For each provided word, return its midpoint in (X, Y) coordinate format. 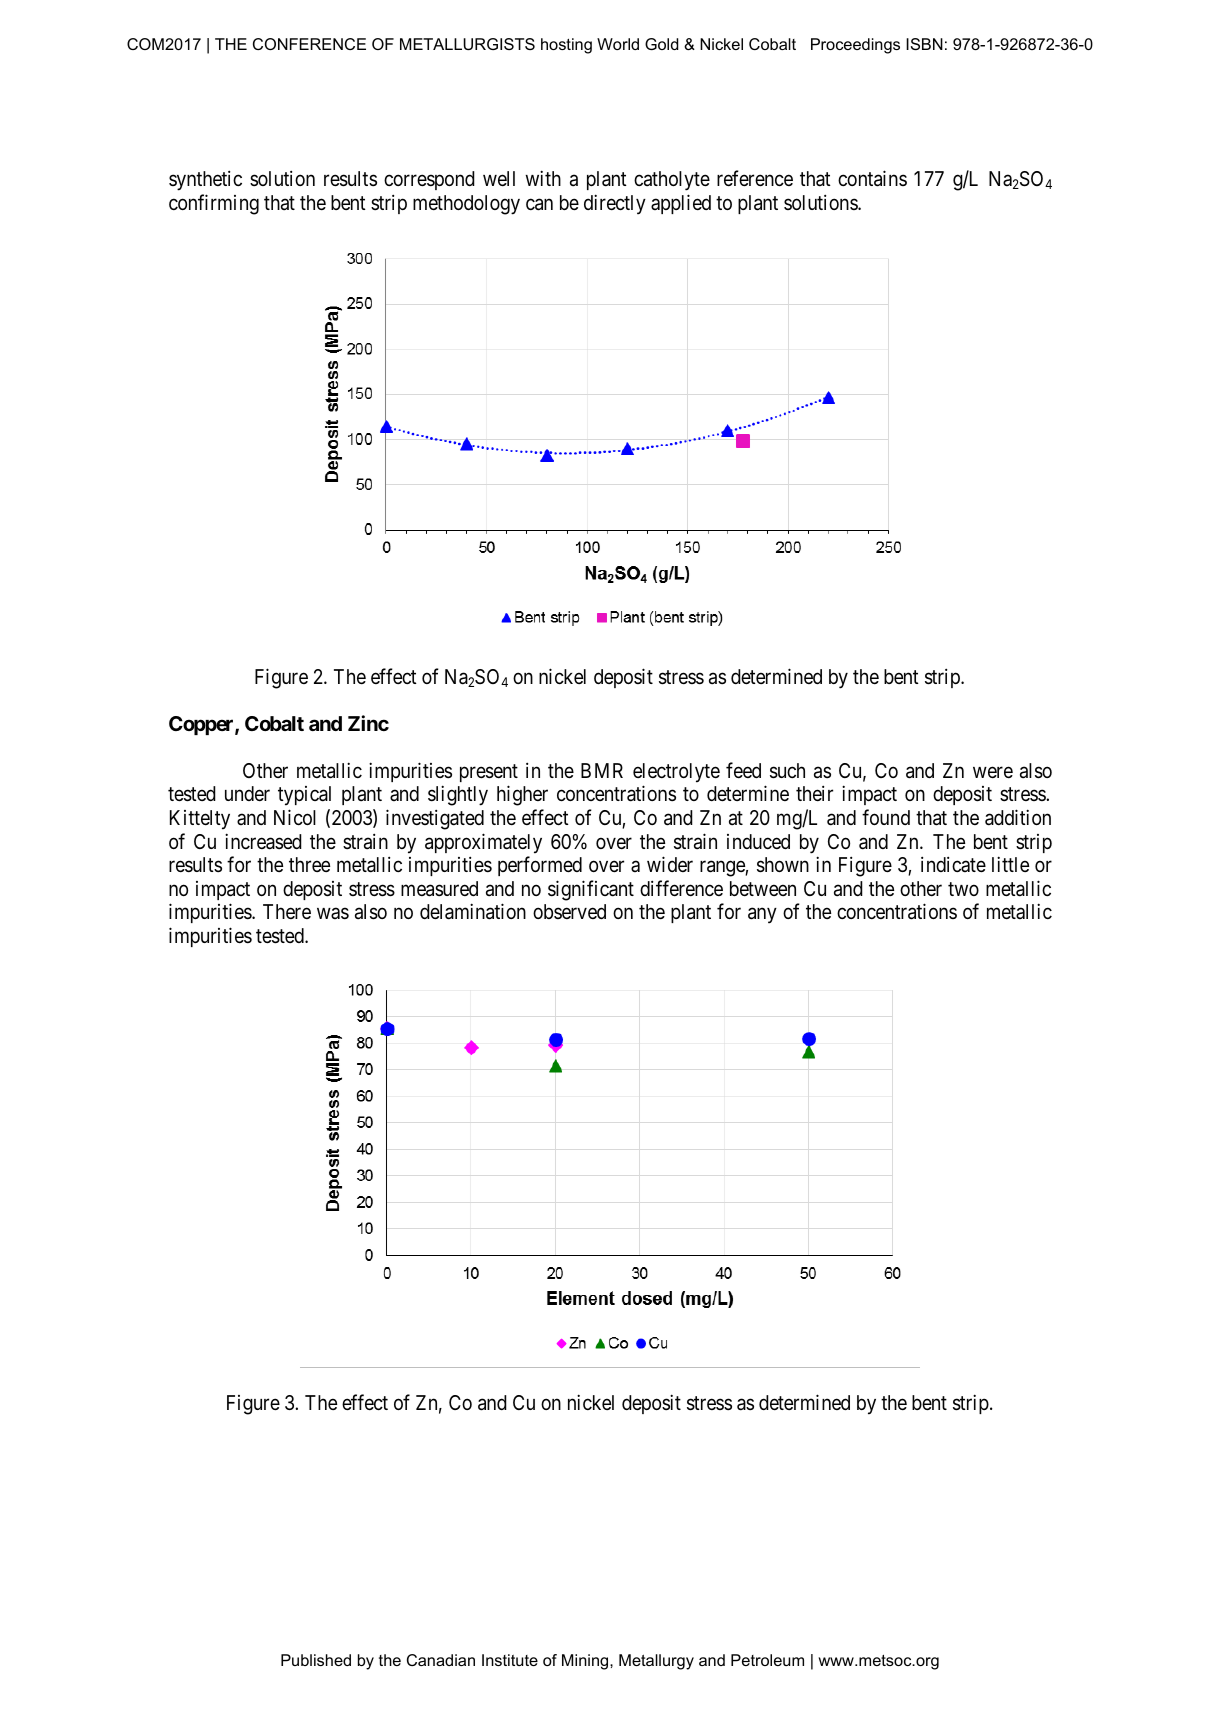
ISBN (924, 44)
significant (591, 890)
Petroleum (767, 1660)
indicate (953, 864)
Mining (586, 1662)
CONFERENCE (309, 44)
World (618, 44)
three (309, 864)
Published (316, 1660)
